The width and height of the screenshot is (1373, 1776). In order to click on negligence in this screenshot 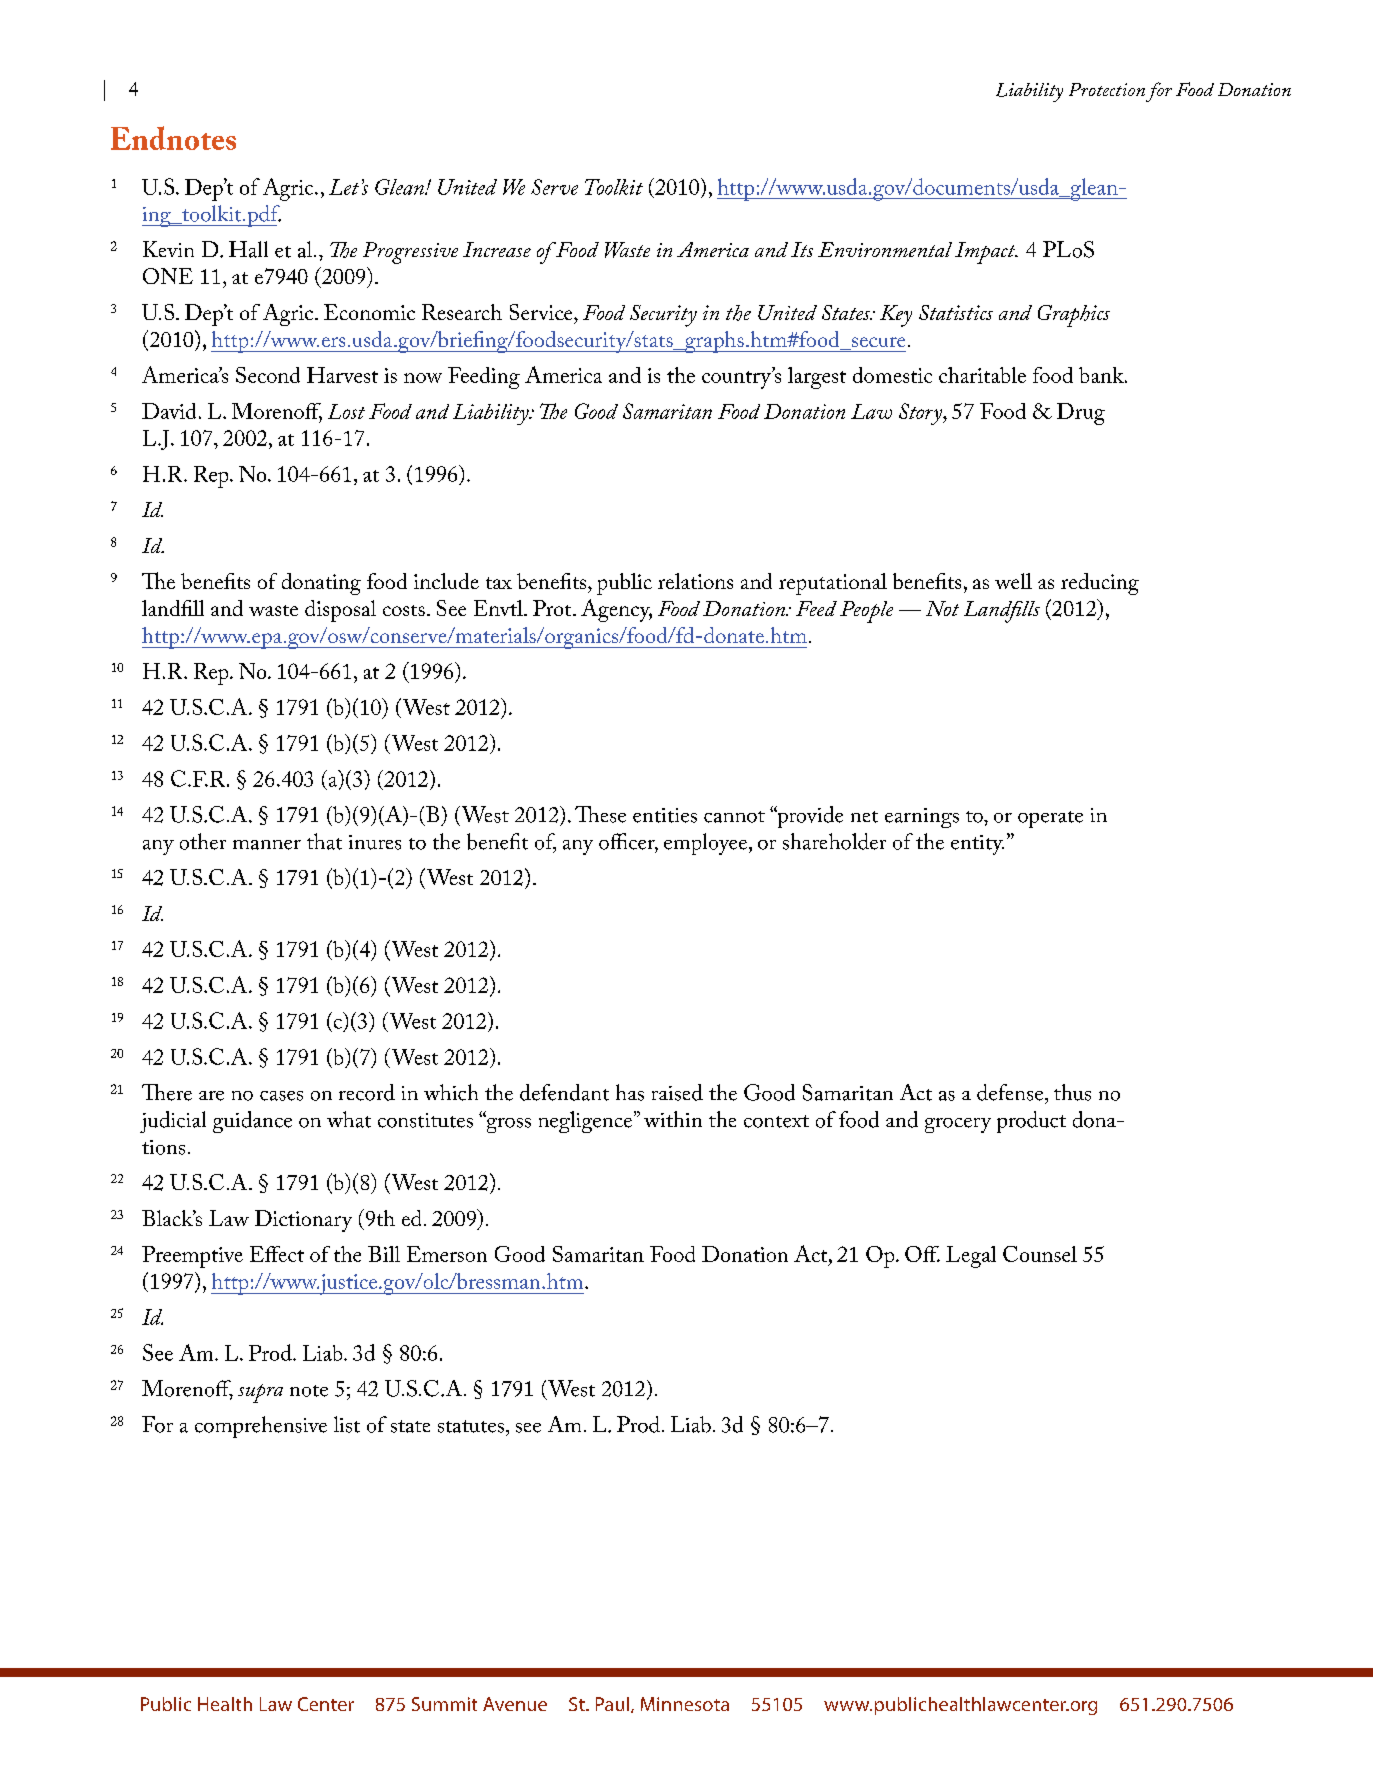, I will do `click(587, 1122)`.
